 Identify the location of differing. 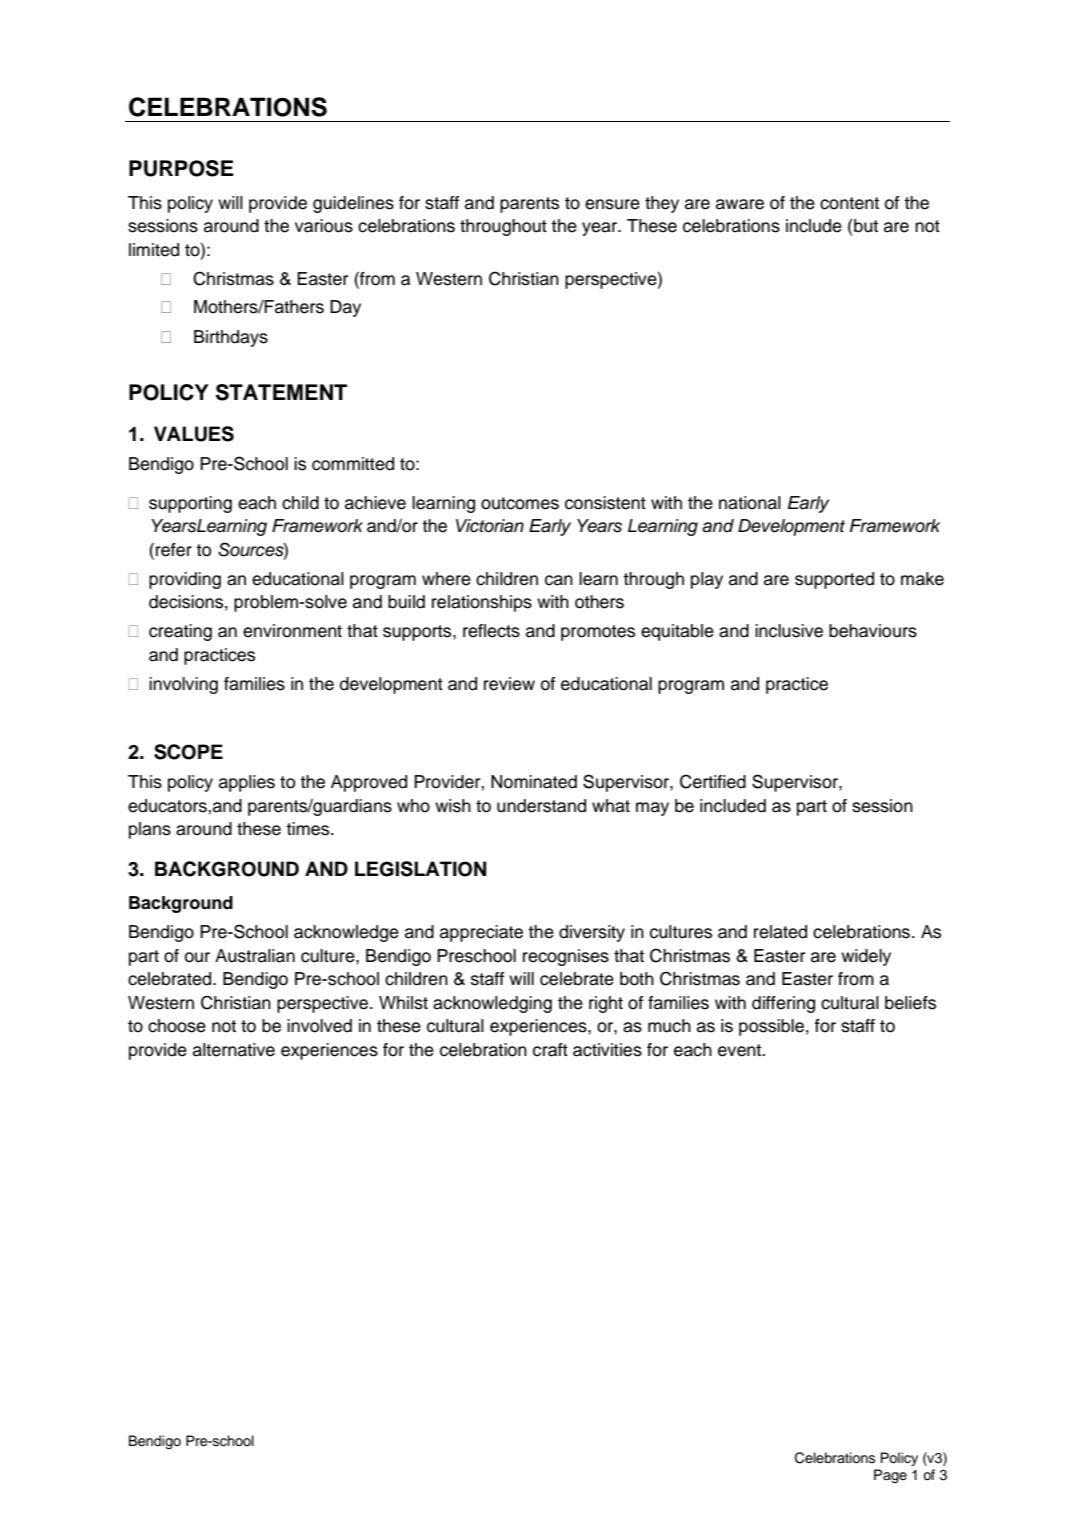
(783, 1004).
